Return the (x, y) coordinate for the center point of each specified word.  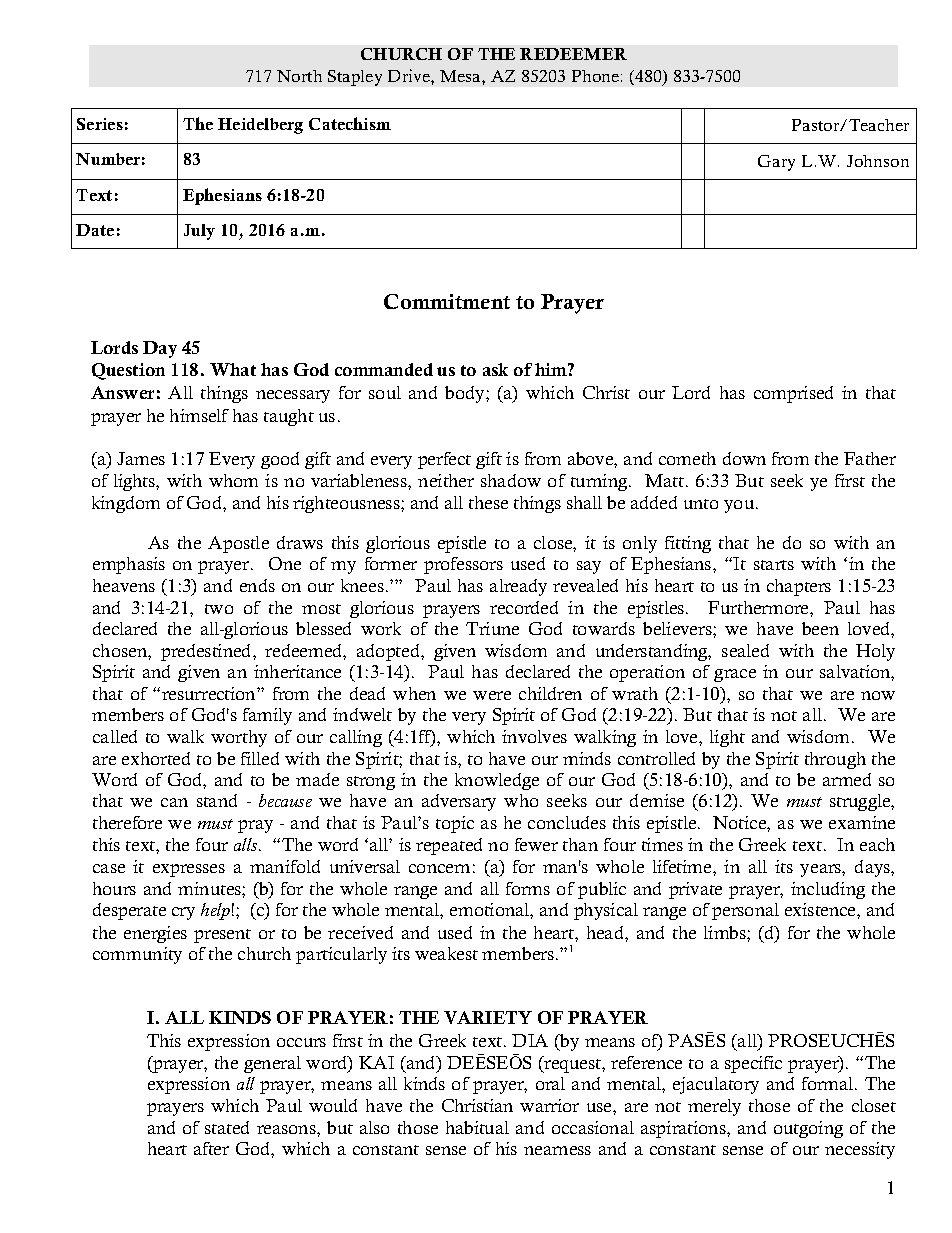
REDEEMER (573, 54)
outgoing (808, 1129)
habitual (477, 1127)
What (233, 369)
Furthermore (759, 607)
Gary (776, 163)
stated (227, 1127)
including (828, 890)
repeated (449, 846)
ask (495, 369)
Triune (492, 628)
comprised (793, 394)
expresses (189, 870)
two (219, 609)
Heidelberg (260, 126)
